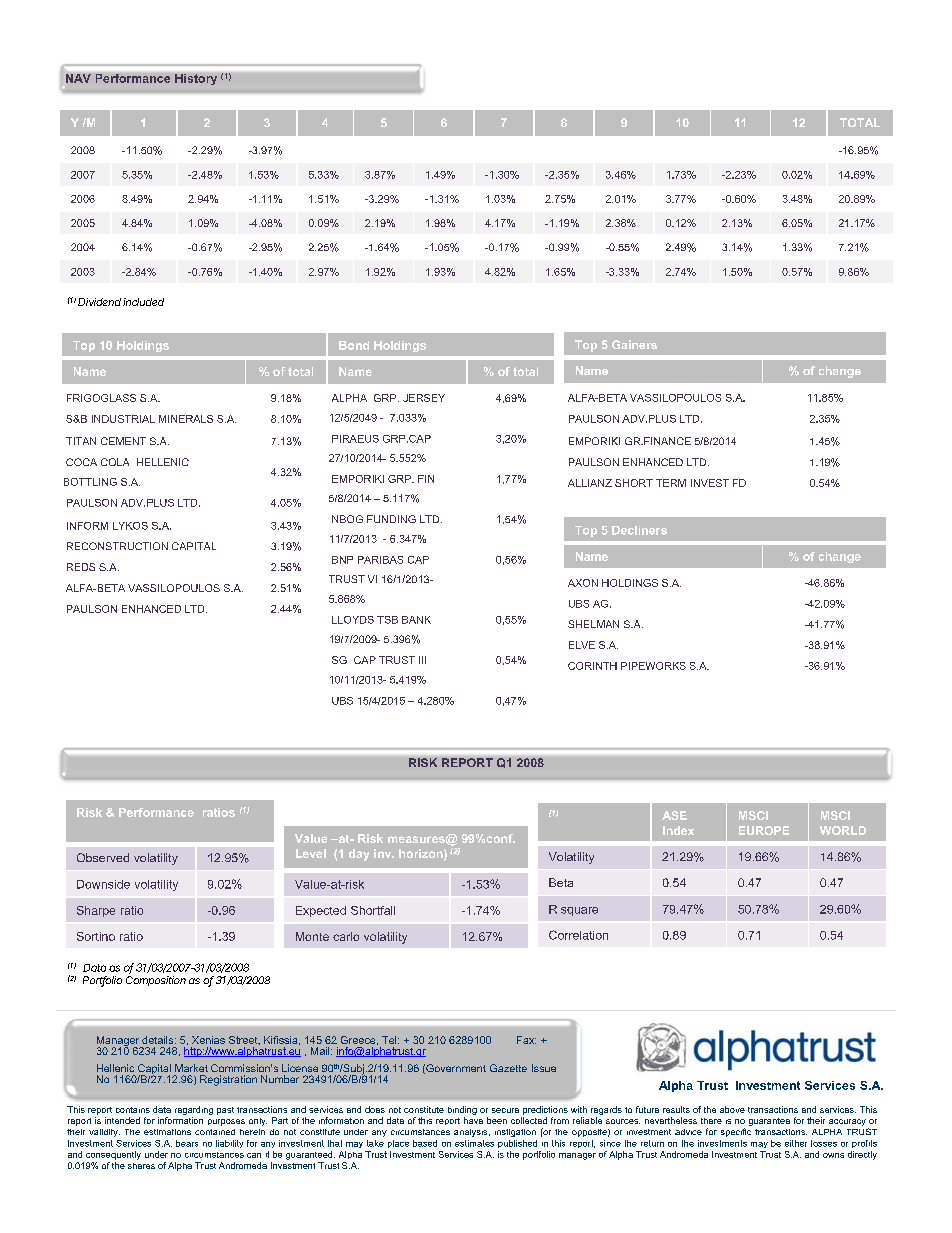  Describe the element at coordinates (424, 398) in the screenshot. I see `JERSEY` at that location.
